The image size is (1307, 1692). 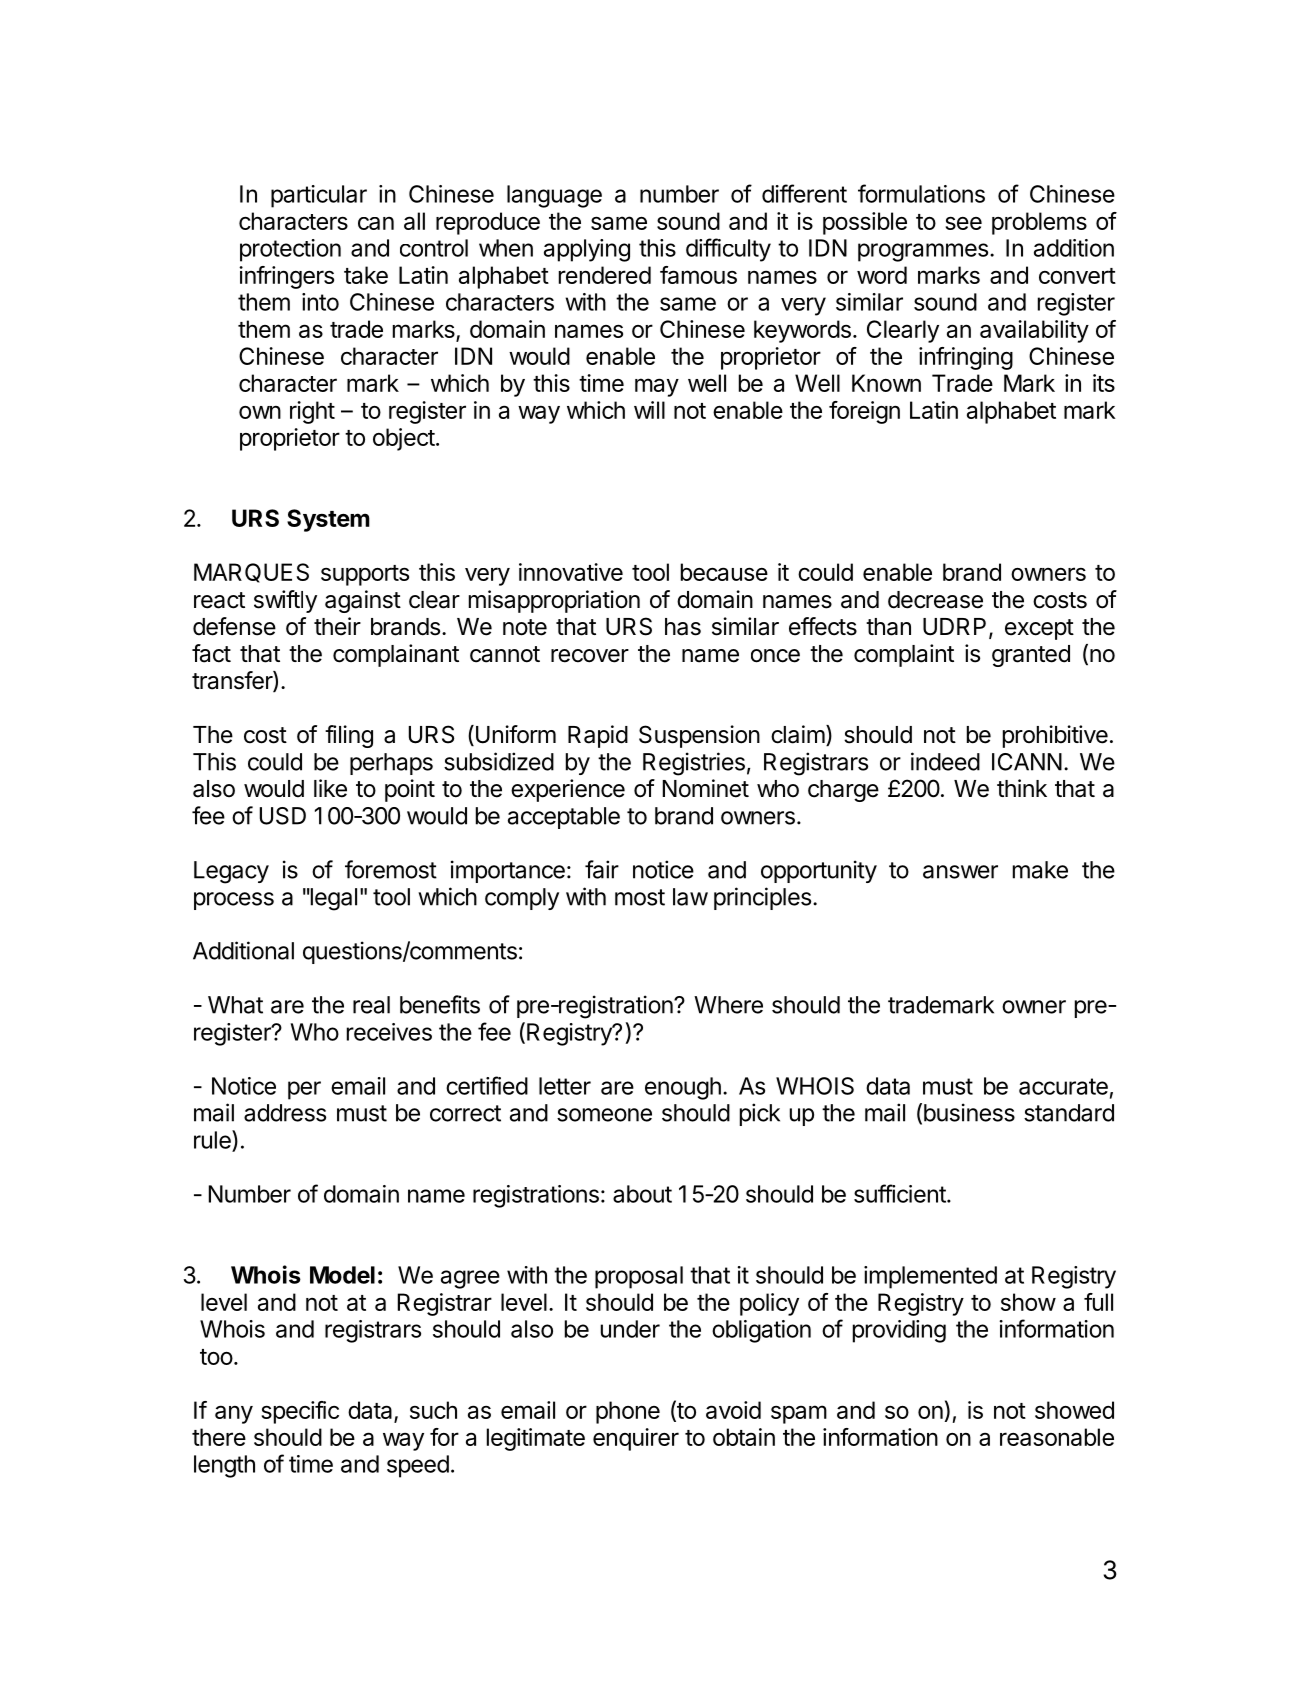 I want to click on see, so click(x=964, y=223).
